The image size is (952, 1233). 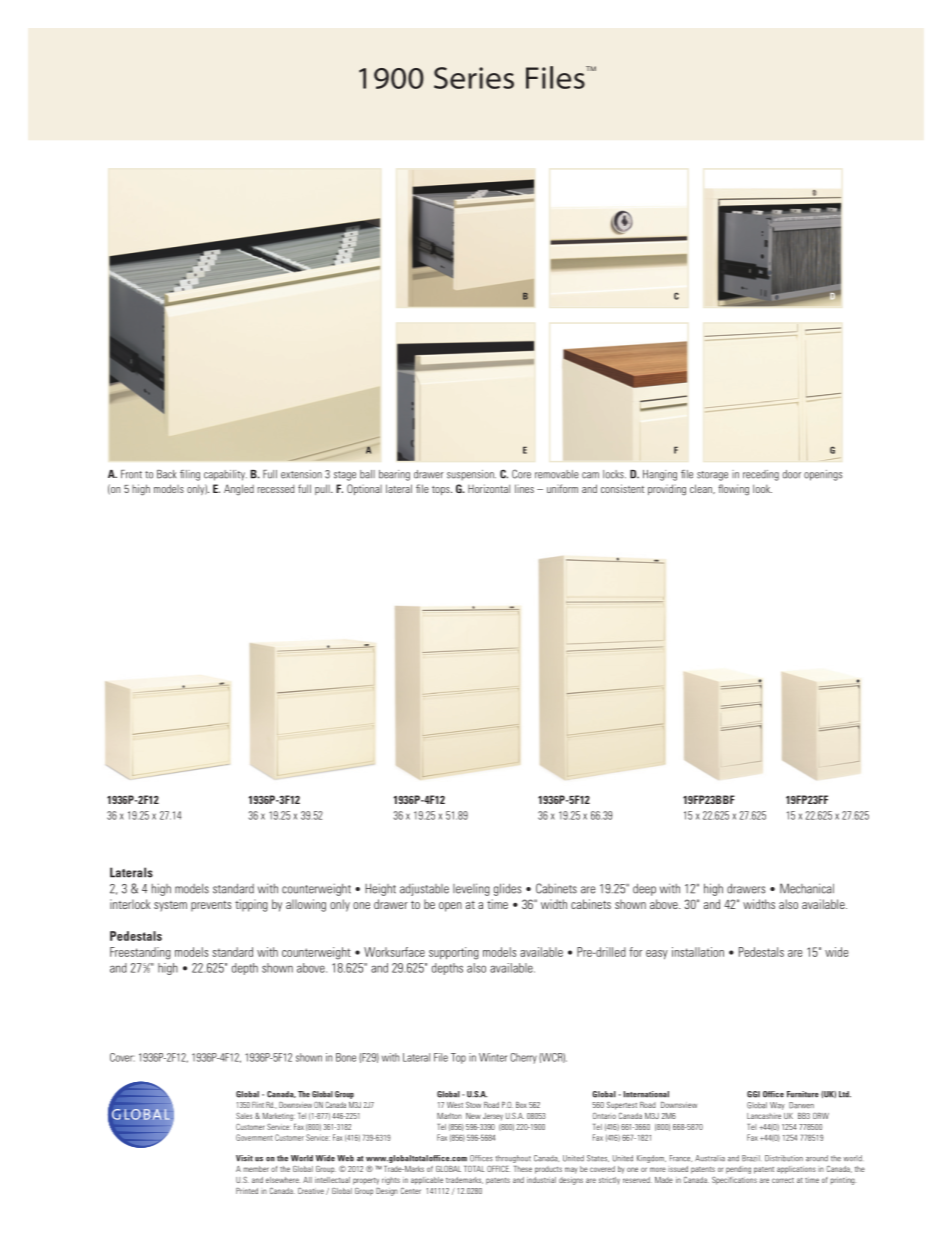 What do you see at coordinates (762, 488) in the screenshot?
I see `look` at bounding box center [762, 488].
